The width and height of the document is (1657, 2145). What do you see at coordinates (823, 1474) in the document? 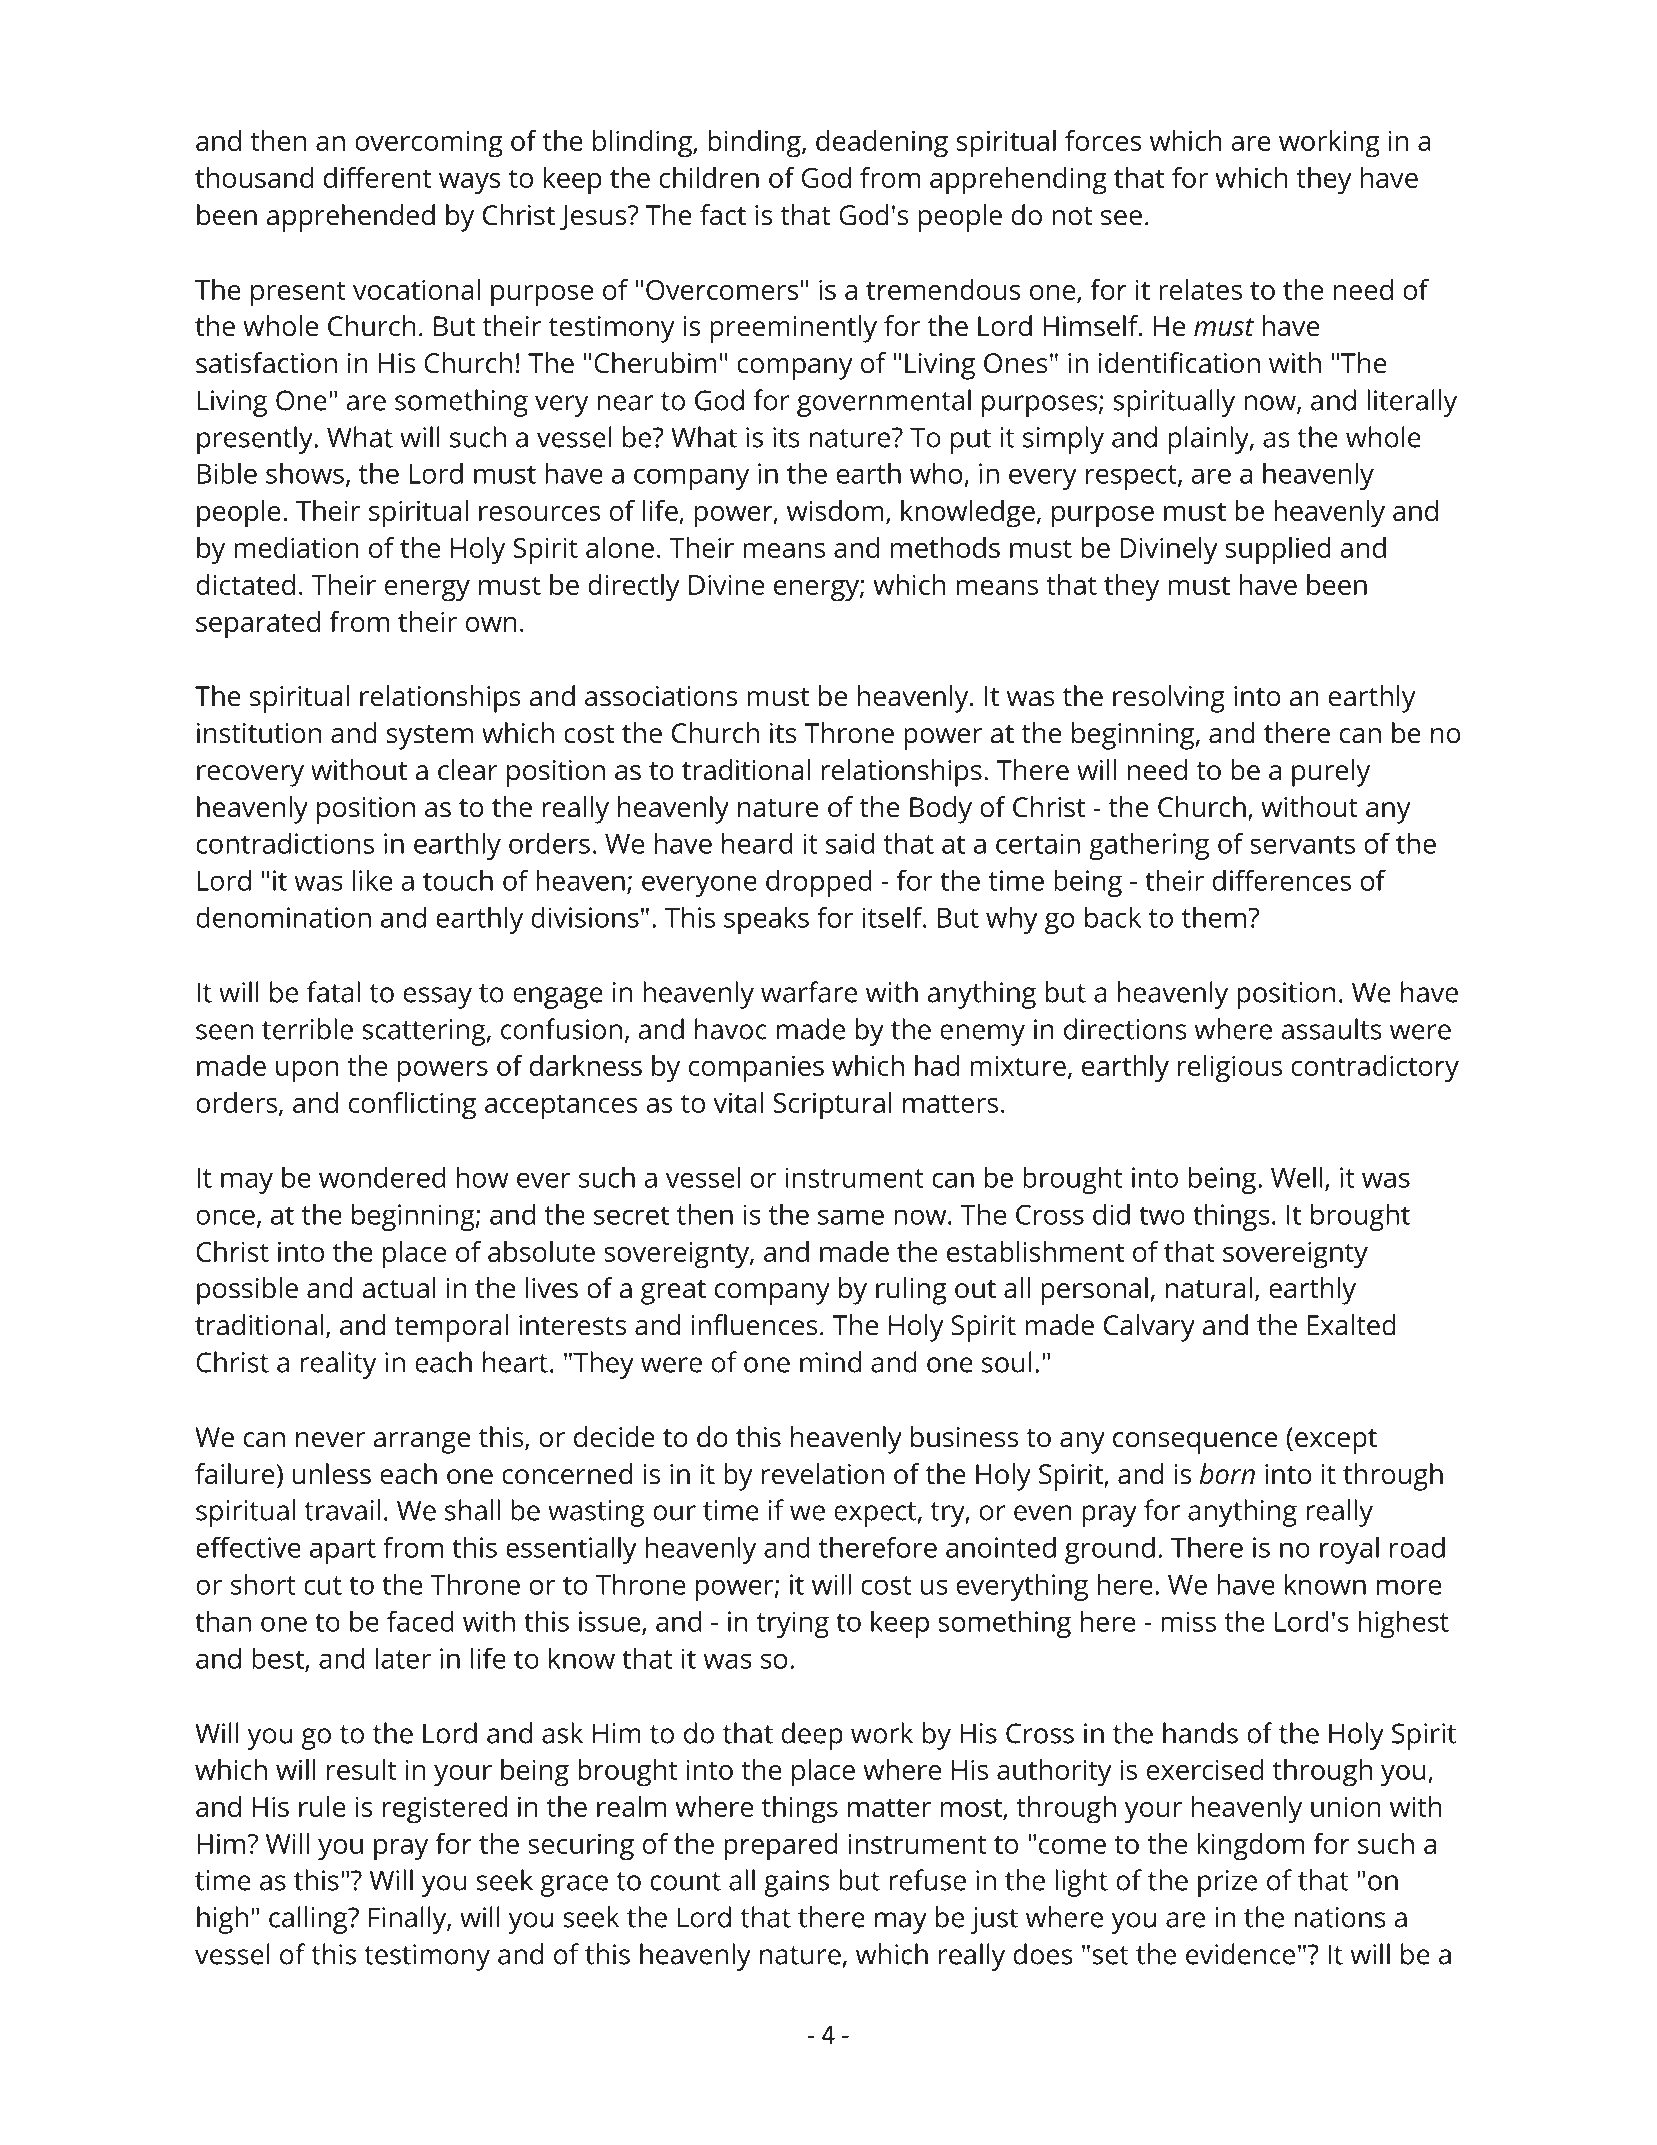
I see `revelation` at bounding box center [823, 1474].
